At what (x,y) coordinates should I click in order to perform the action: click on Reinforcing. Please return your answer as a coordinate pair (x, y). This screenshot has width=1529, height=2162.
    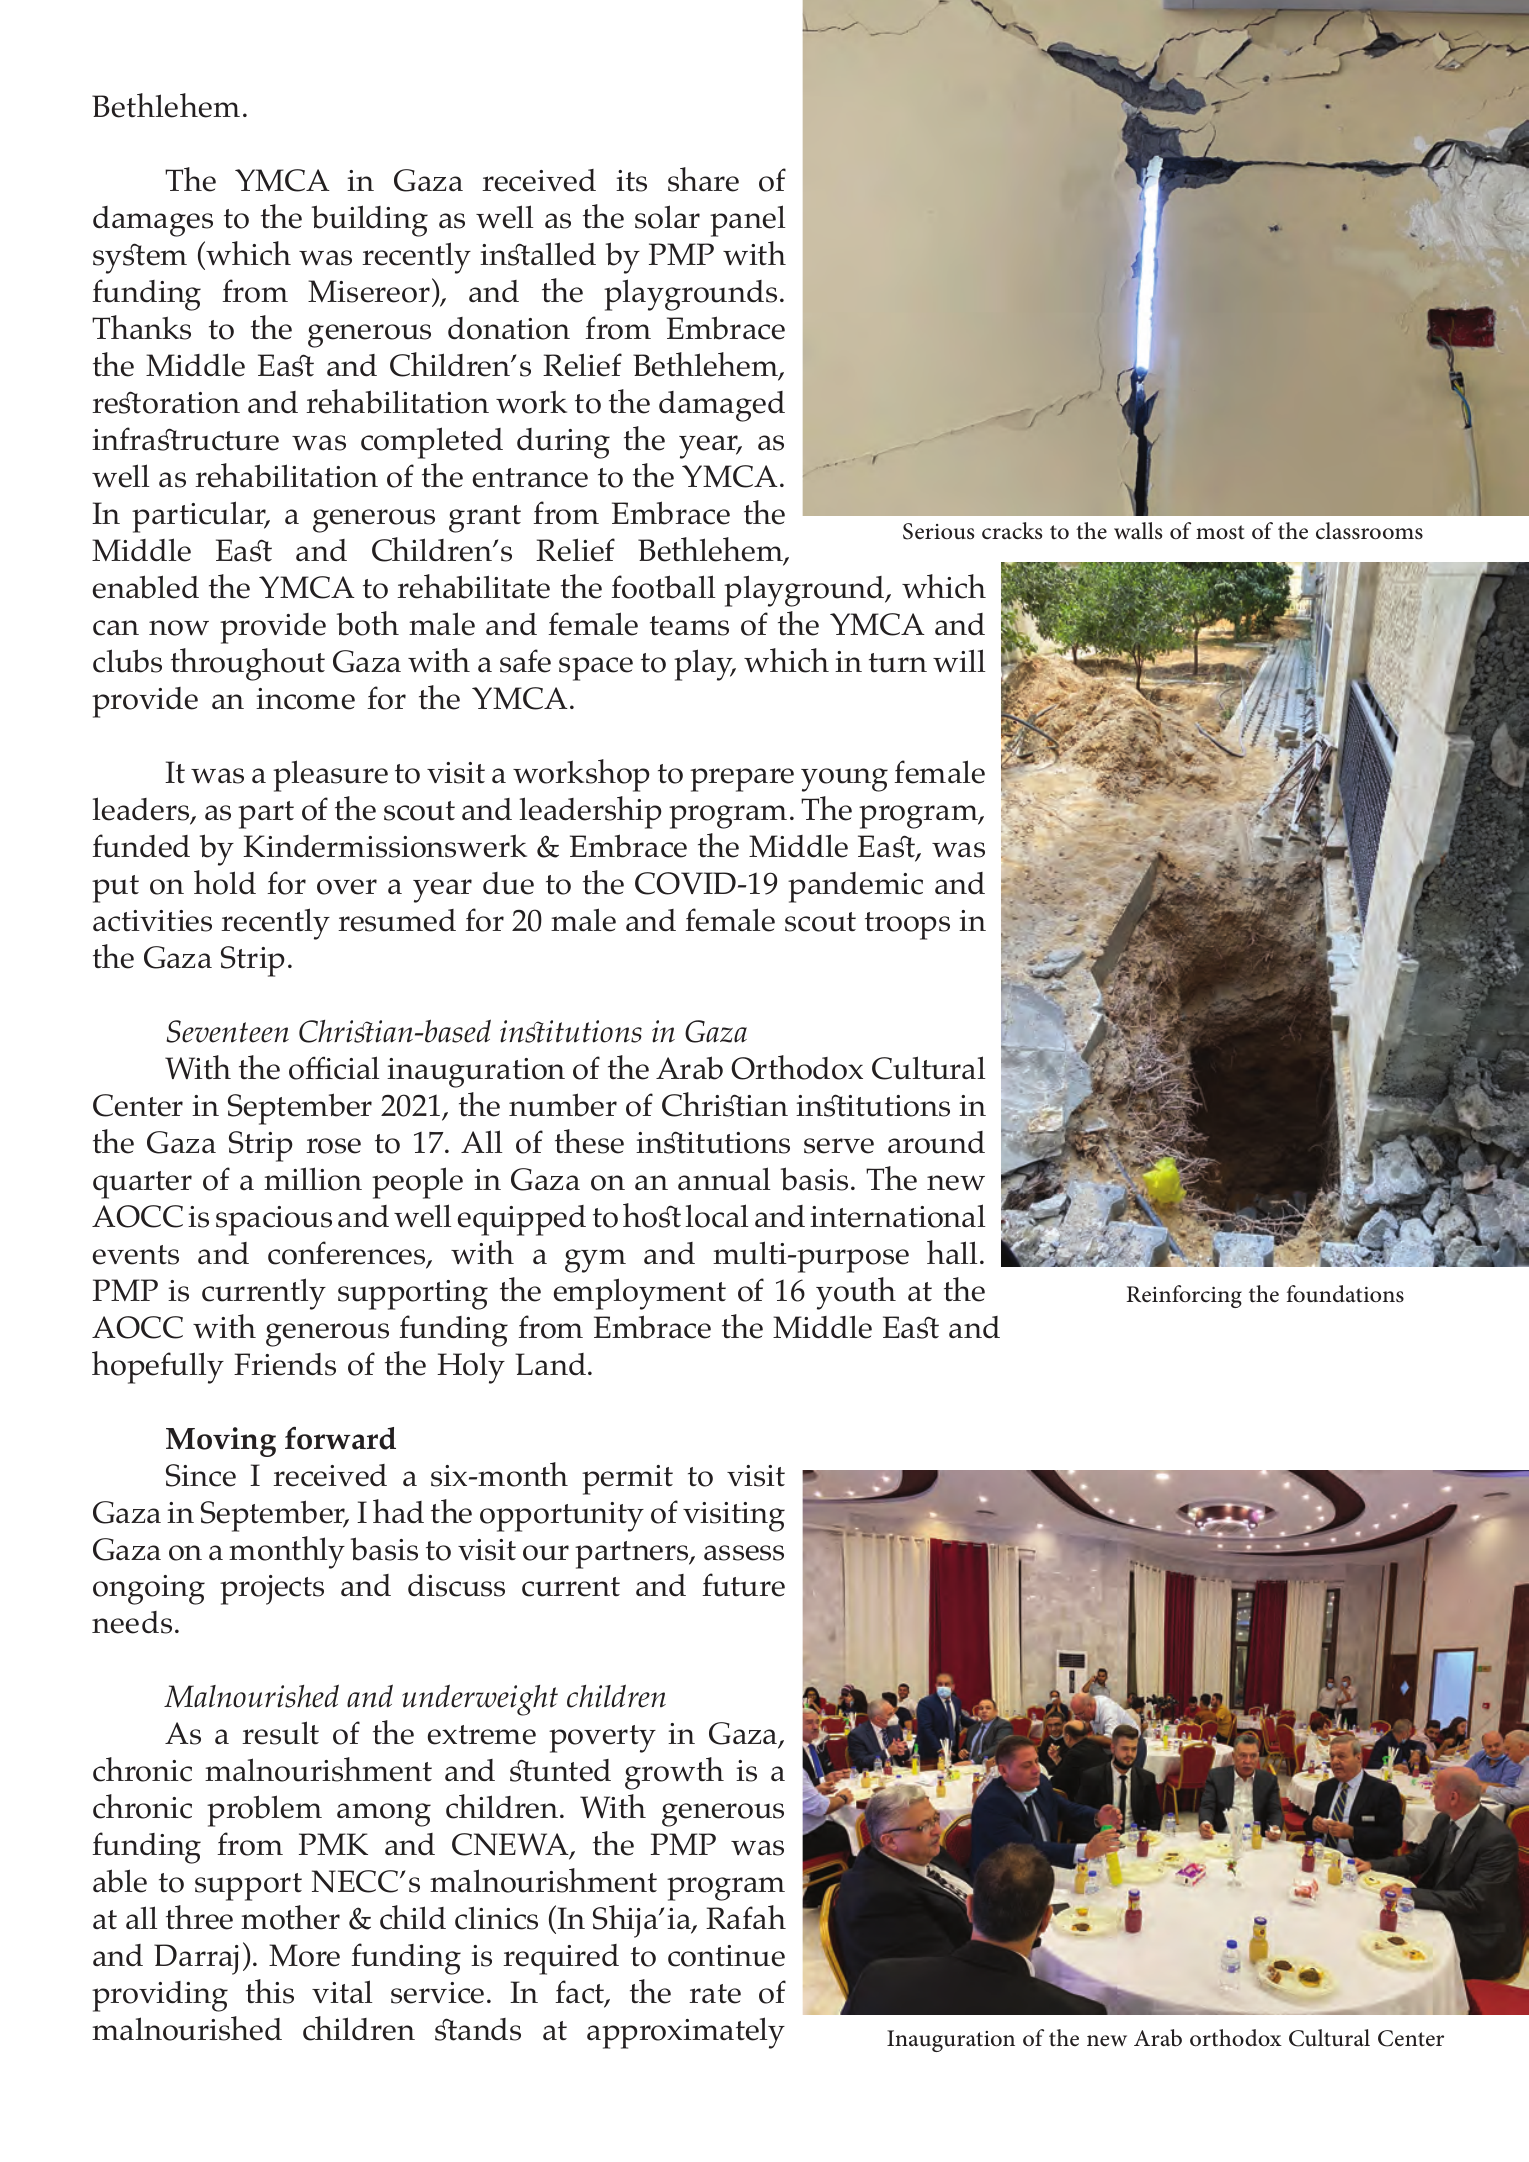
    Looking at the image, I should click on (1184, 1296).
